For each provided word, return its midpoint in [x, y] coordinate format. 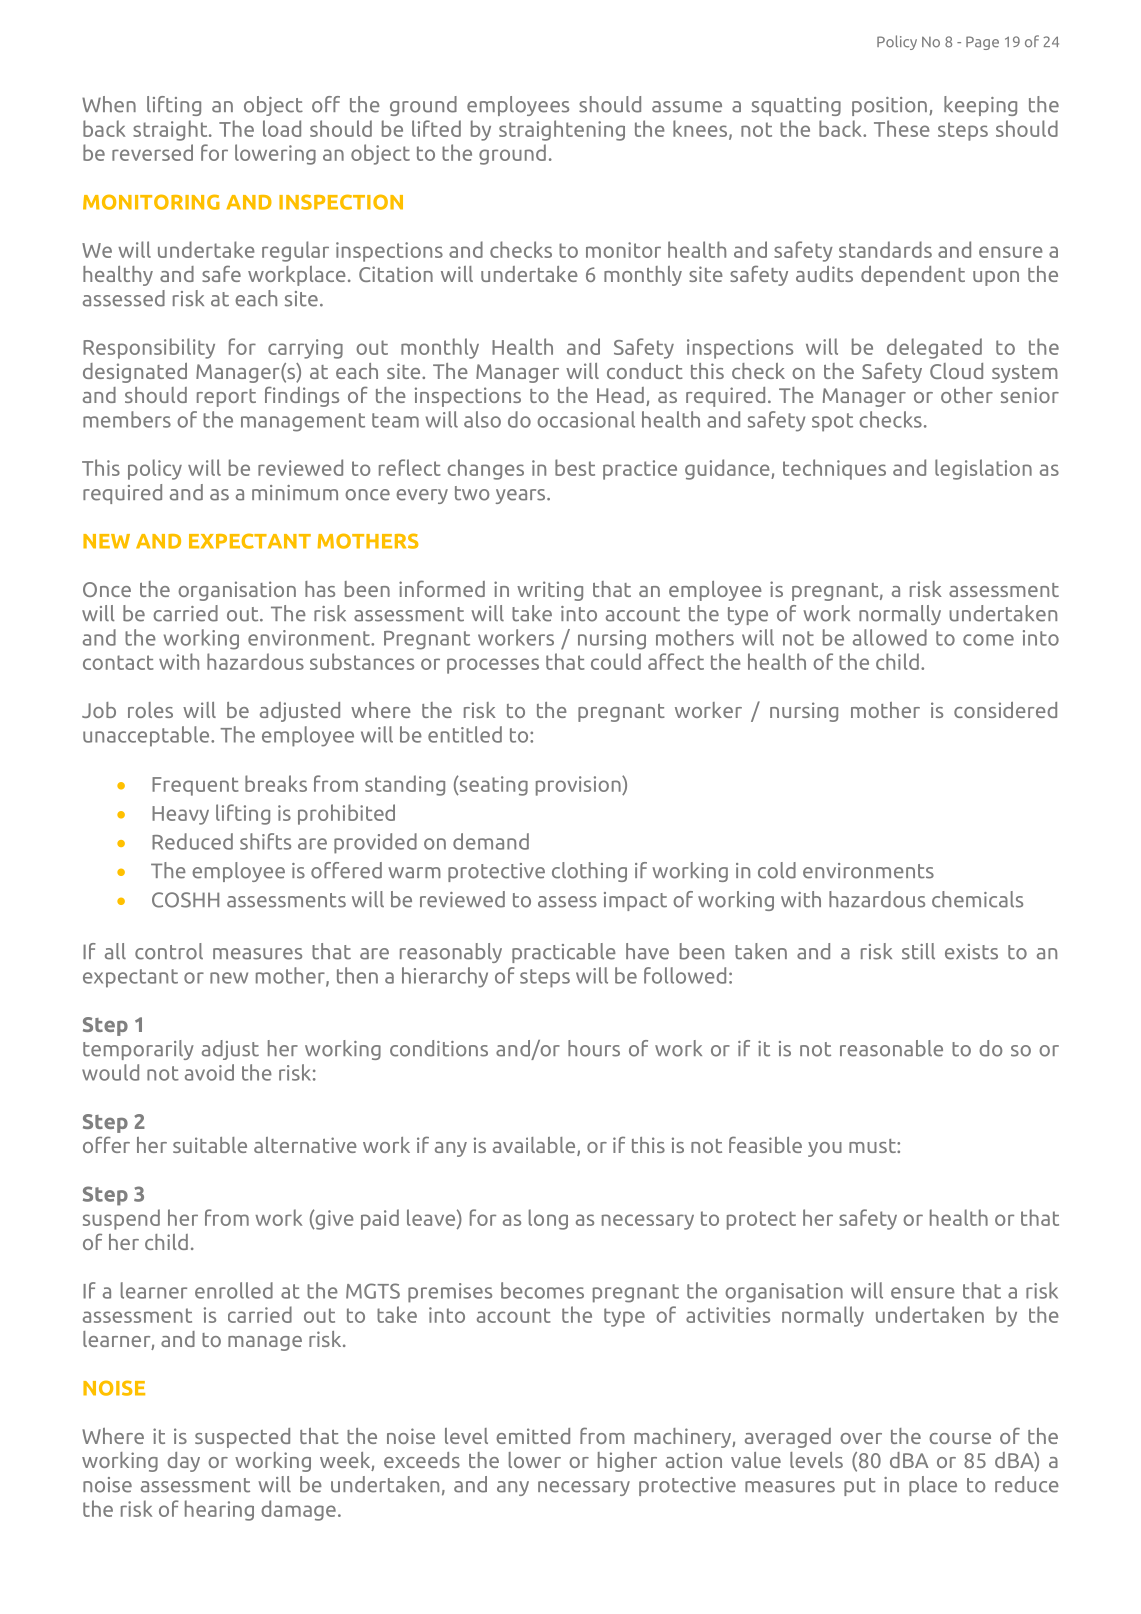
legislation [983, 469]
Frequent [195, 786]
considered [1005, 710]
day [183, 1462]
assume [687, 107]
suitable [210, 1145]
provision [579, 786]
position [889, 106]
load [282, 128]
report [226, 398]
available [535, 1146]
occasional [586, 419]
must [873, 1146]
